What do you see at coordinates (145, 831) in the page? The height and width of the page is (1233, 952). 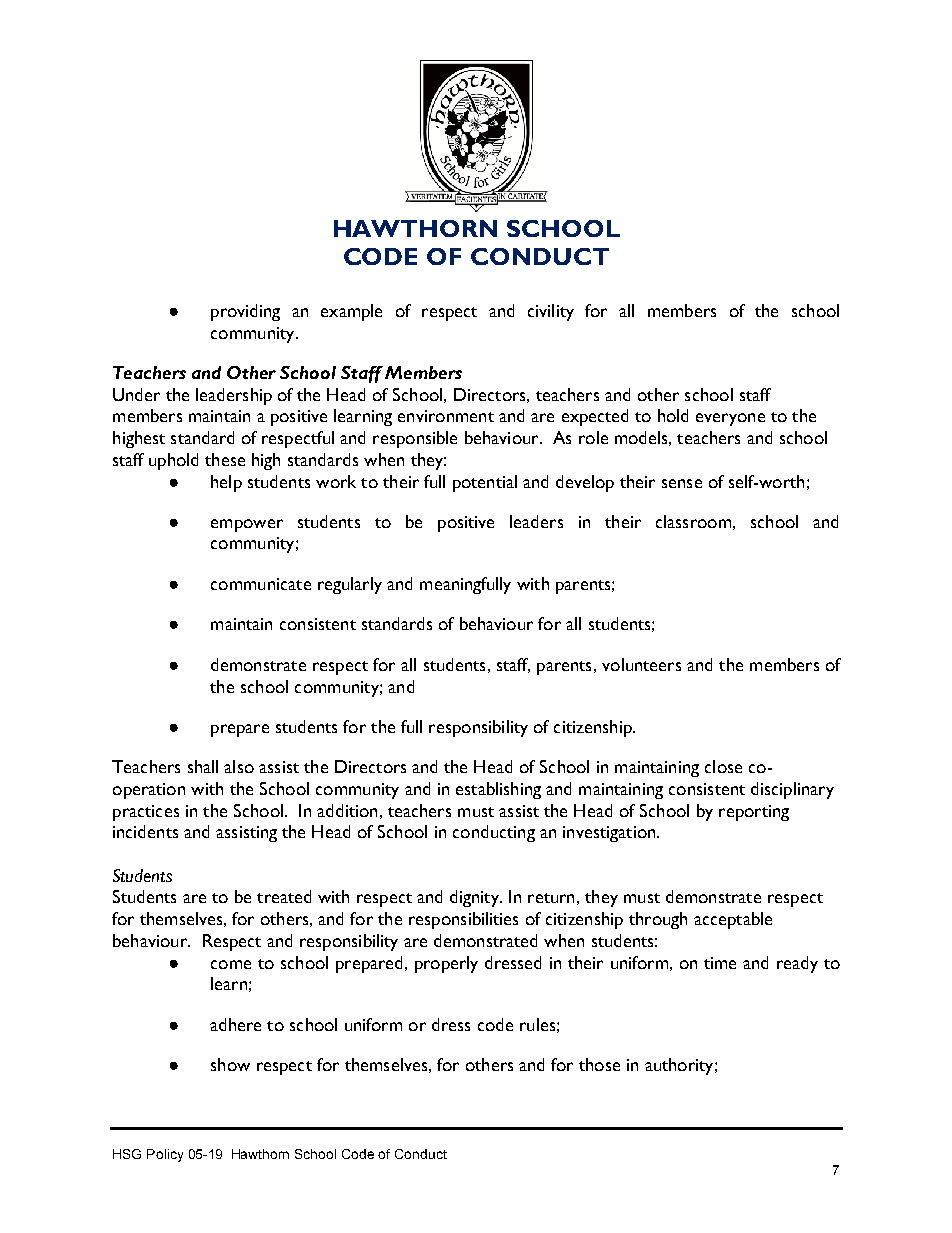 I see `incidents` at bounding box center [145, 831].
